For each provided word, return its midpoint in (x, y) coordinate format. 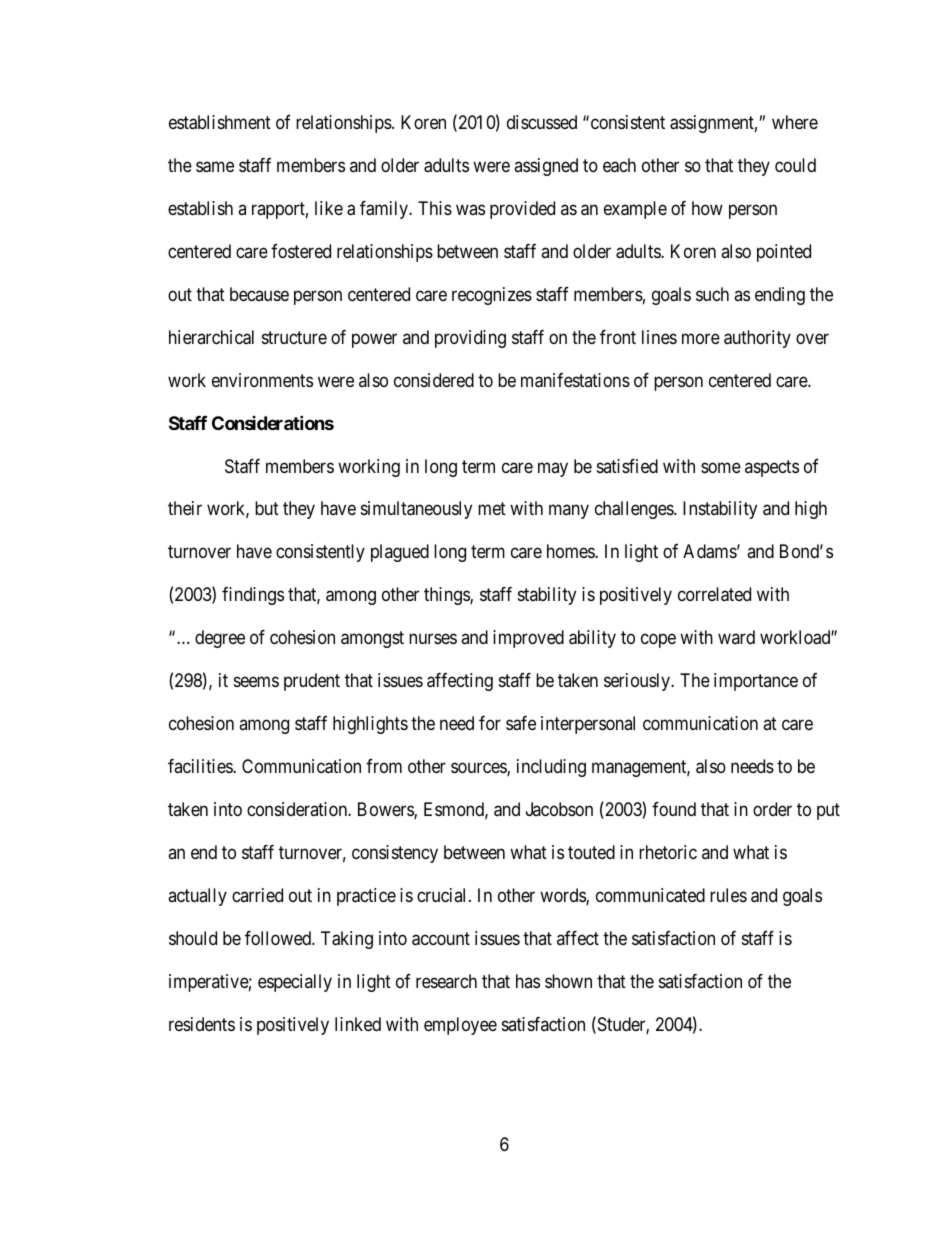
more (701, 338)
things (447, 596)
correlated (714, 594)
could (795, 165)
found (674, 809)
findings (253, 596)
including (551, 768)
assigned (546, 167)
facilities (201, 766)
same (215, 167)
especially (295, 983)
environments (262, 380)
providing (470, 339)
